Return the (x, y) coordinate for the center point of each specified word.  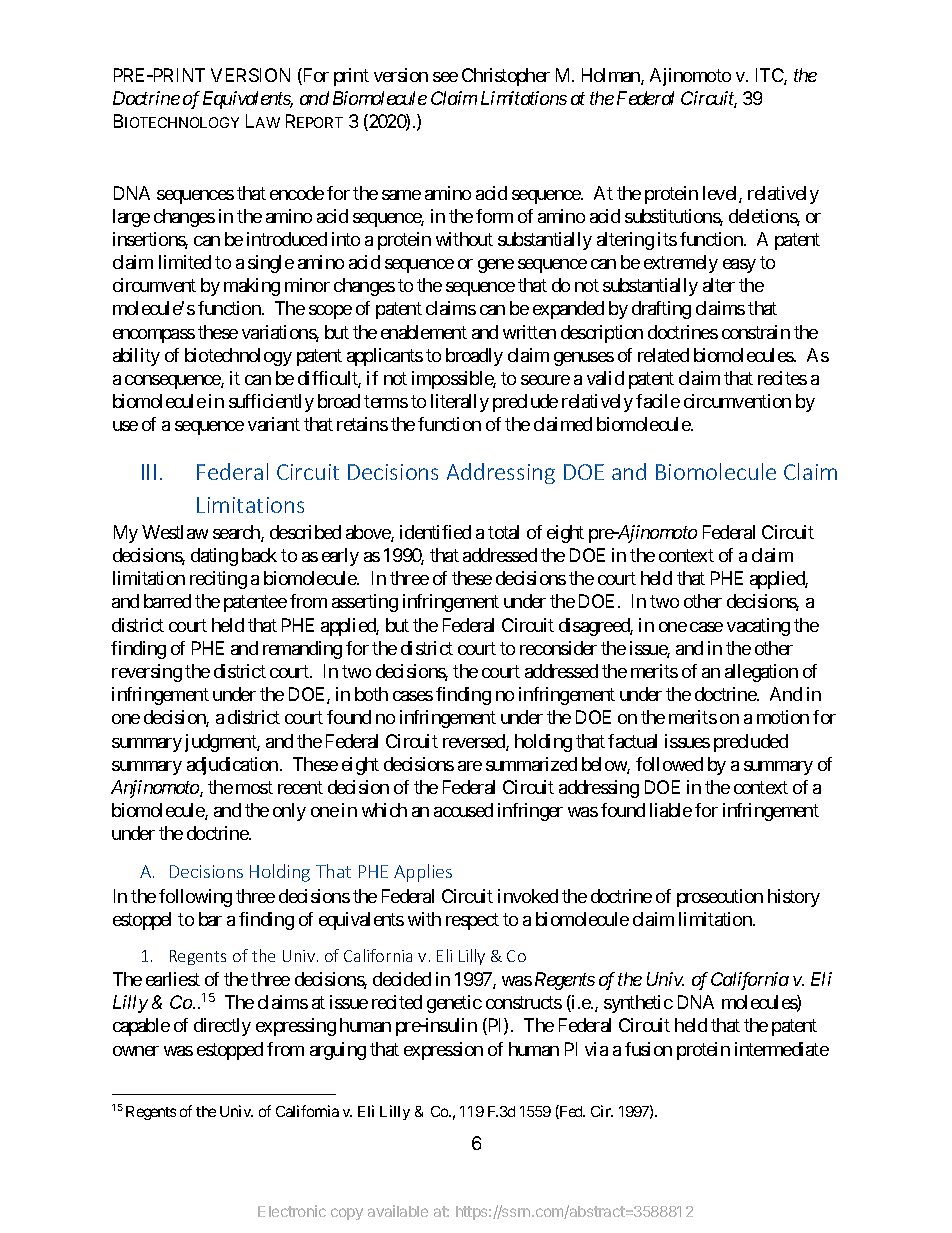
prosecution (720, 898)
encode (297, 193)
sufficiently (271, 403)
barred (167, 601)
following (195, 898)
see (445, 77)
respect (472, 921)
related (663, 355)
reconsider (558, 648)
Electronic (292, 1211)
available (398, 1211)
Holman (612, 76)
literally (460, 403)
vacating (758, 627)
